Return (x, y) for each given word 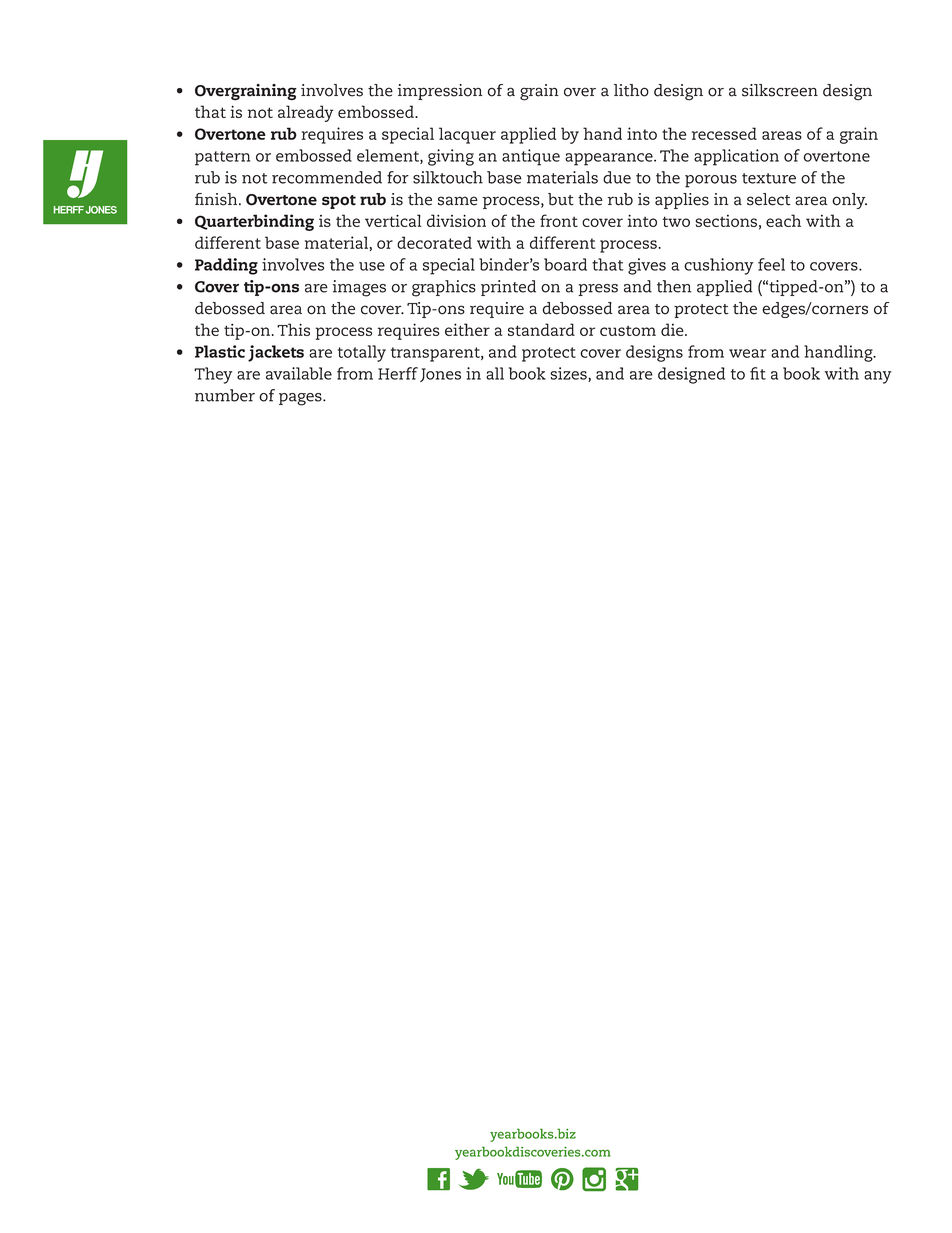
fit (758, 373)
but (561, 199)
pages (301, 399)
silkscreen (780, 90)
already (305, 113)
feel (771, 264)
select (769, 199)
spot (339, 202)
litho (631, 90)
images (359, 288)
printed (508, 288)
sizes (569, 374)
